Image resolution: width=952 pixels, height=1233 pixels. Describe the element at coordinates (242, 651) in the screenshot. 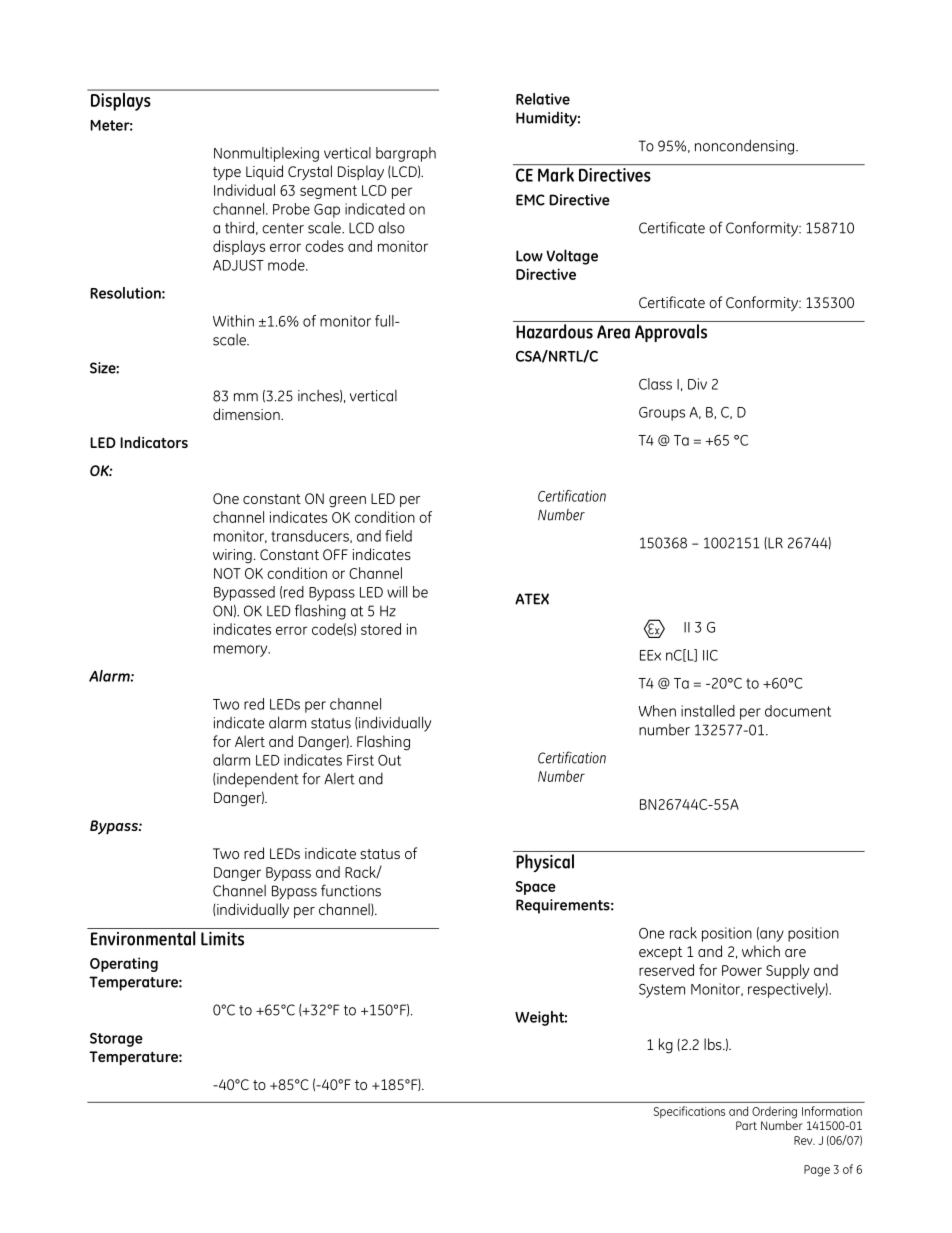

I see `memory` at that location.
